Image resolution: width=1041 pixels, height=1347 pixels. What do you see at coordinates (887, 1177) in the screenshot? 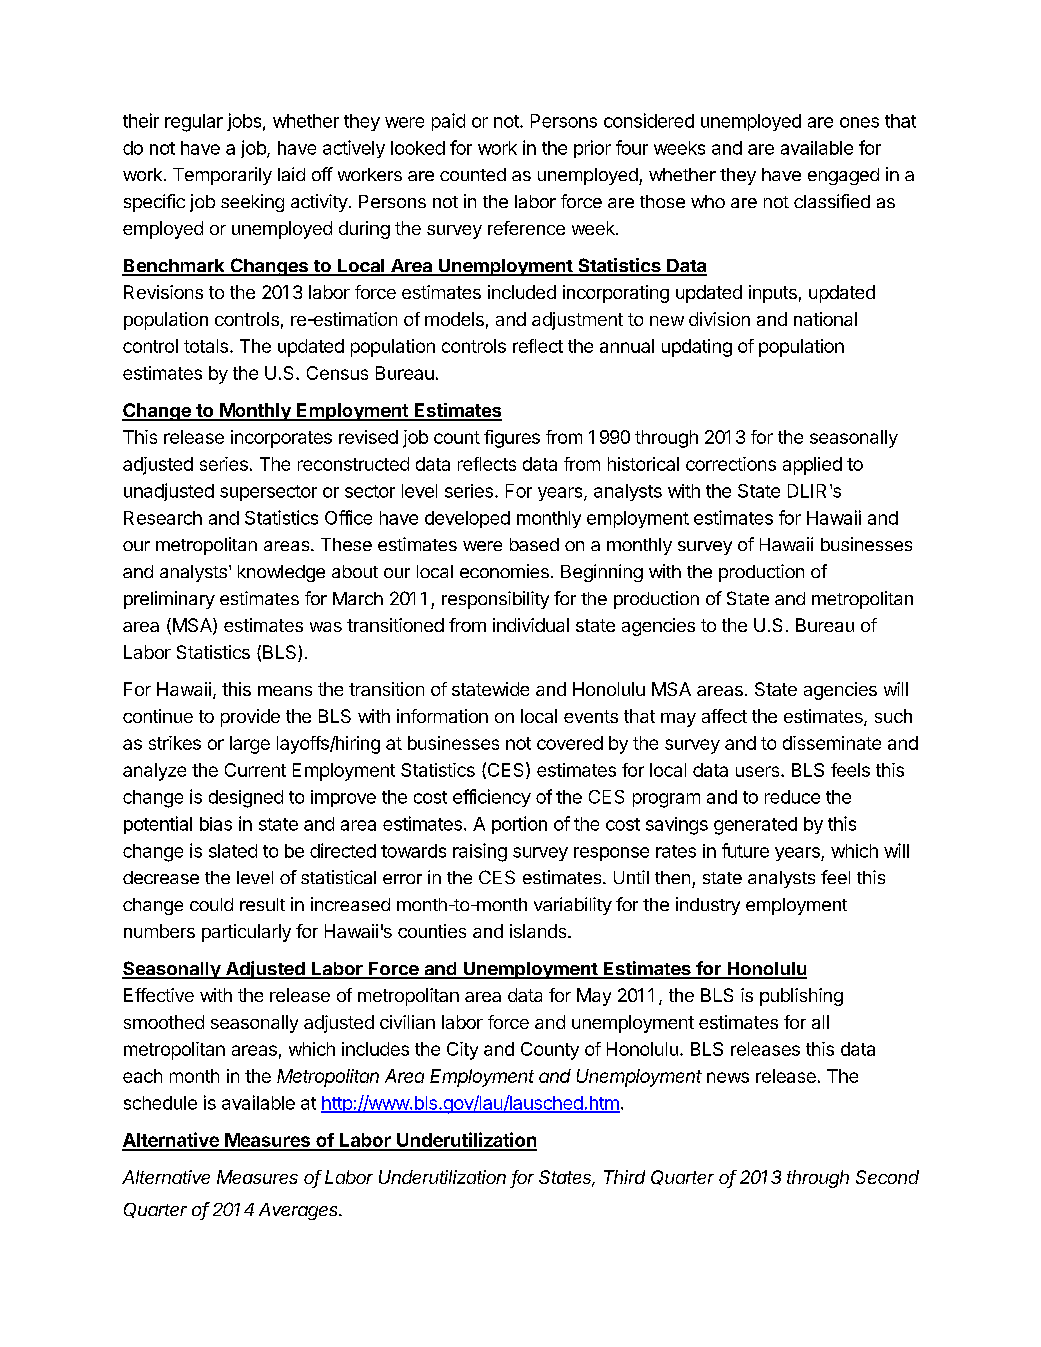
I see `Second` at bounding box center [887, 1177].
